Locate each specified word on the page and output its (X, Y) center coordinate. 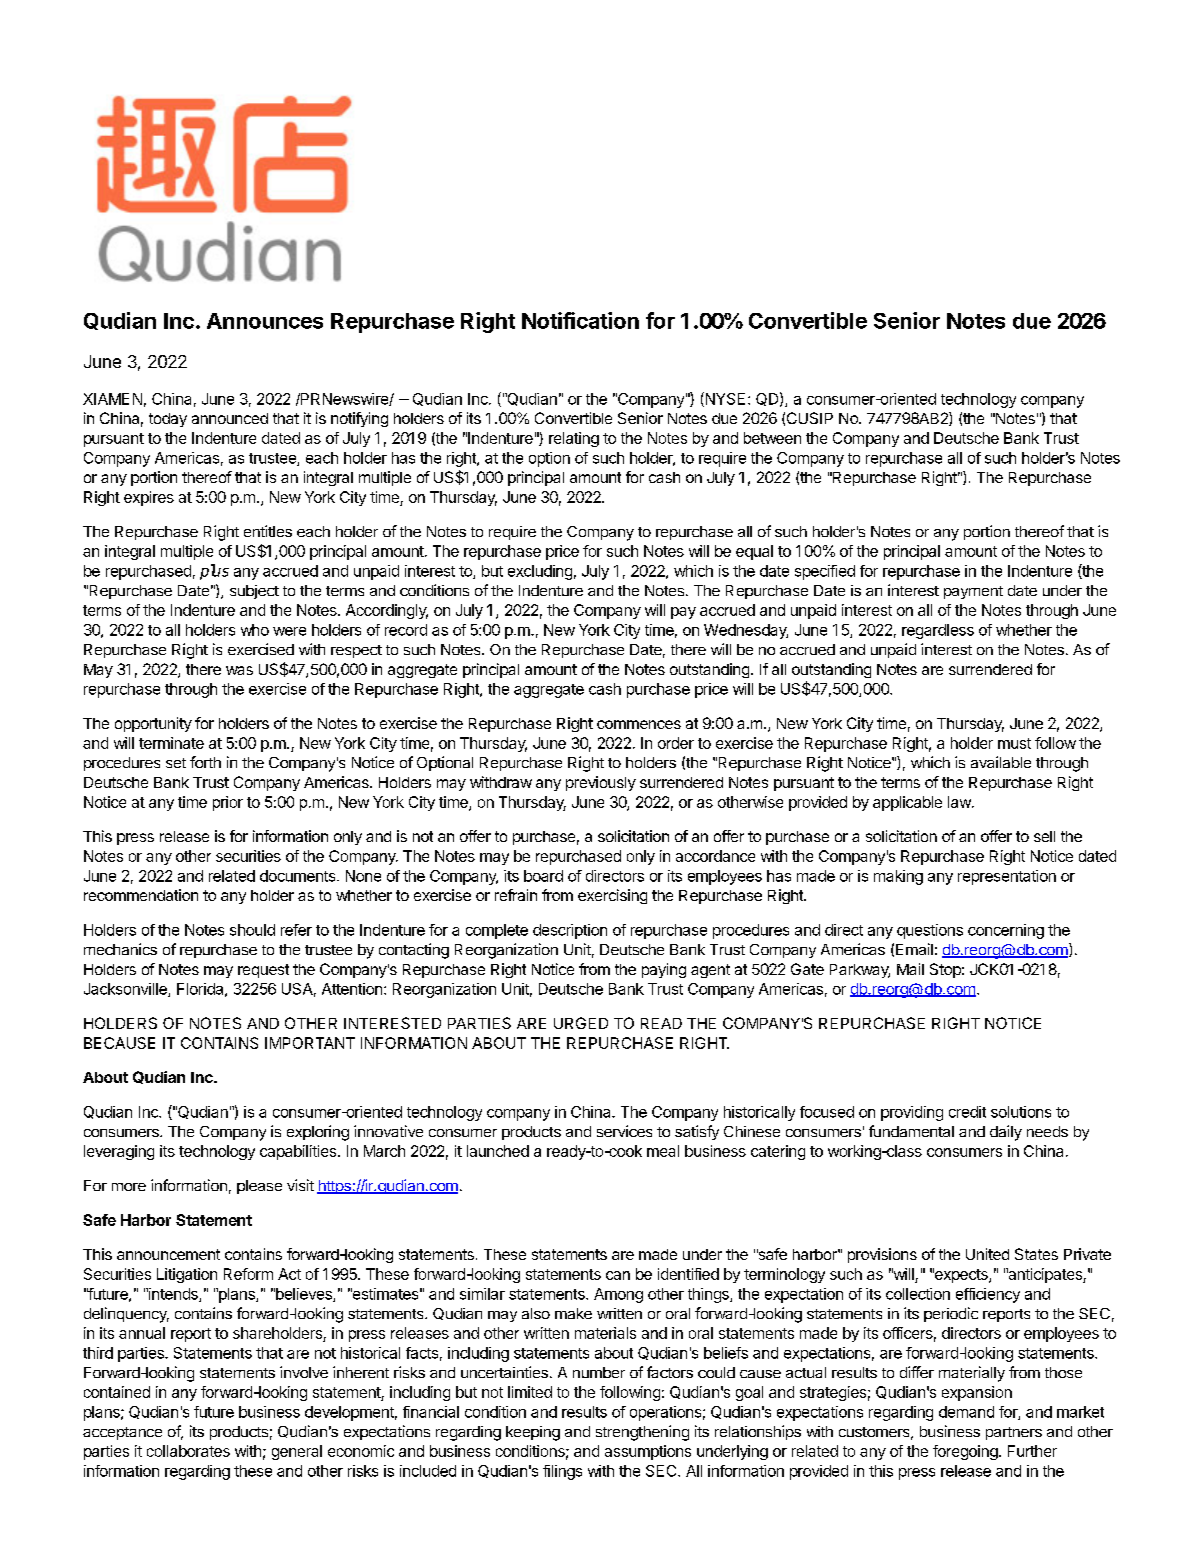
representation (1007, 877)
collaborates (188, 1451)
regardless (938, 631)
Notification (580, 320)
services (624, 1131)
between (772, 438)
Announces (265, 321)
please (259, 1187)
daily (1006, 1133)
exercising (612, 896)
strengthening (642, 1433)
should (252, 930)
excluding (540, 572)
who (255, 630)
